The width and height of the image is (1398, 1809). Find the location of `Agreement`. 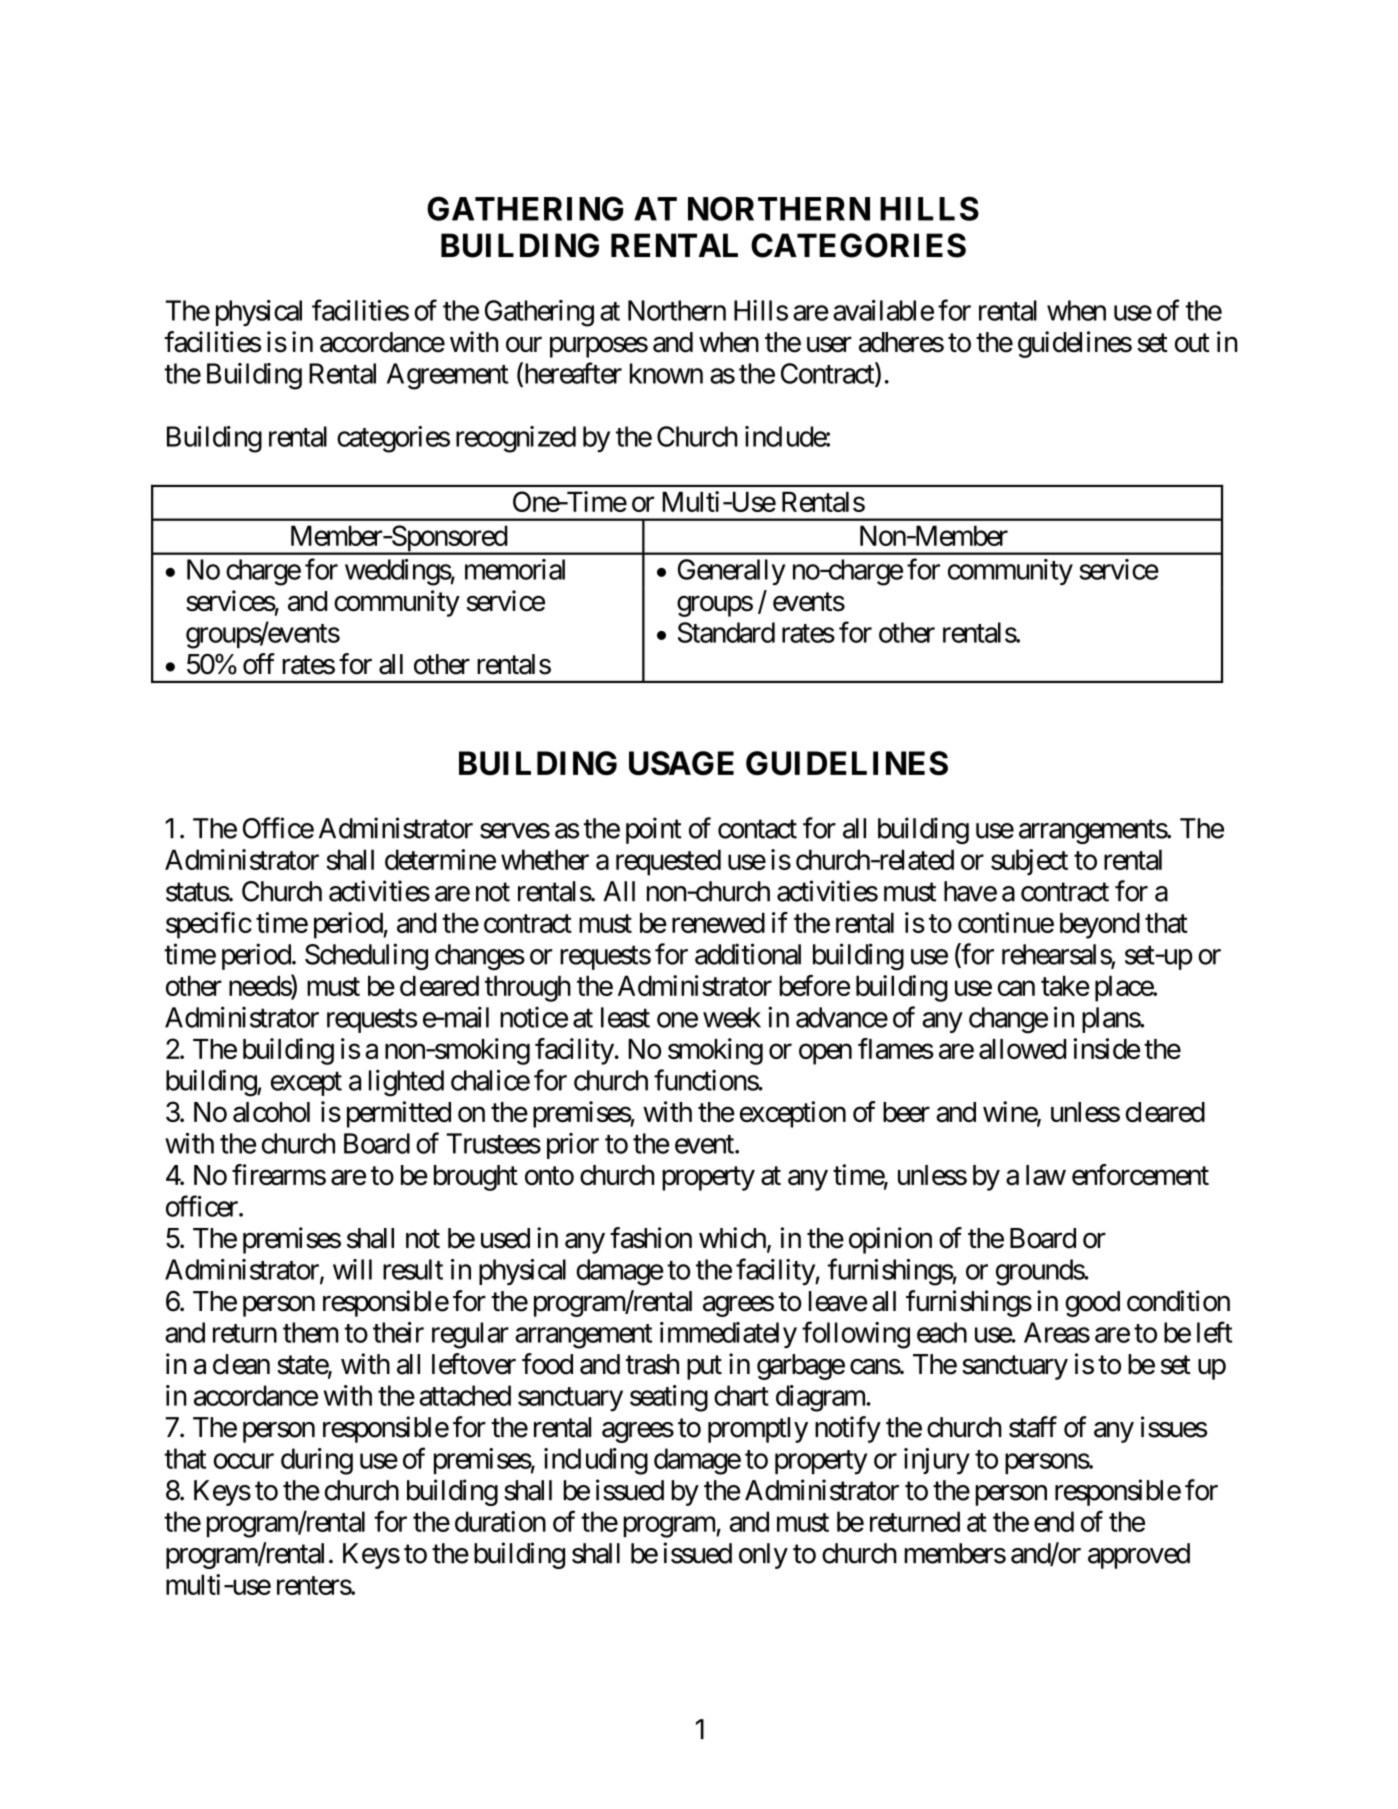

Agreement is located at coordinates (448, 376).
